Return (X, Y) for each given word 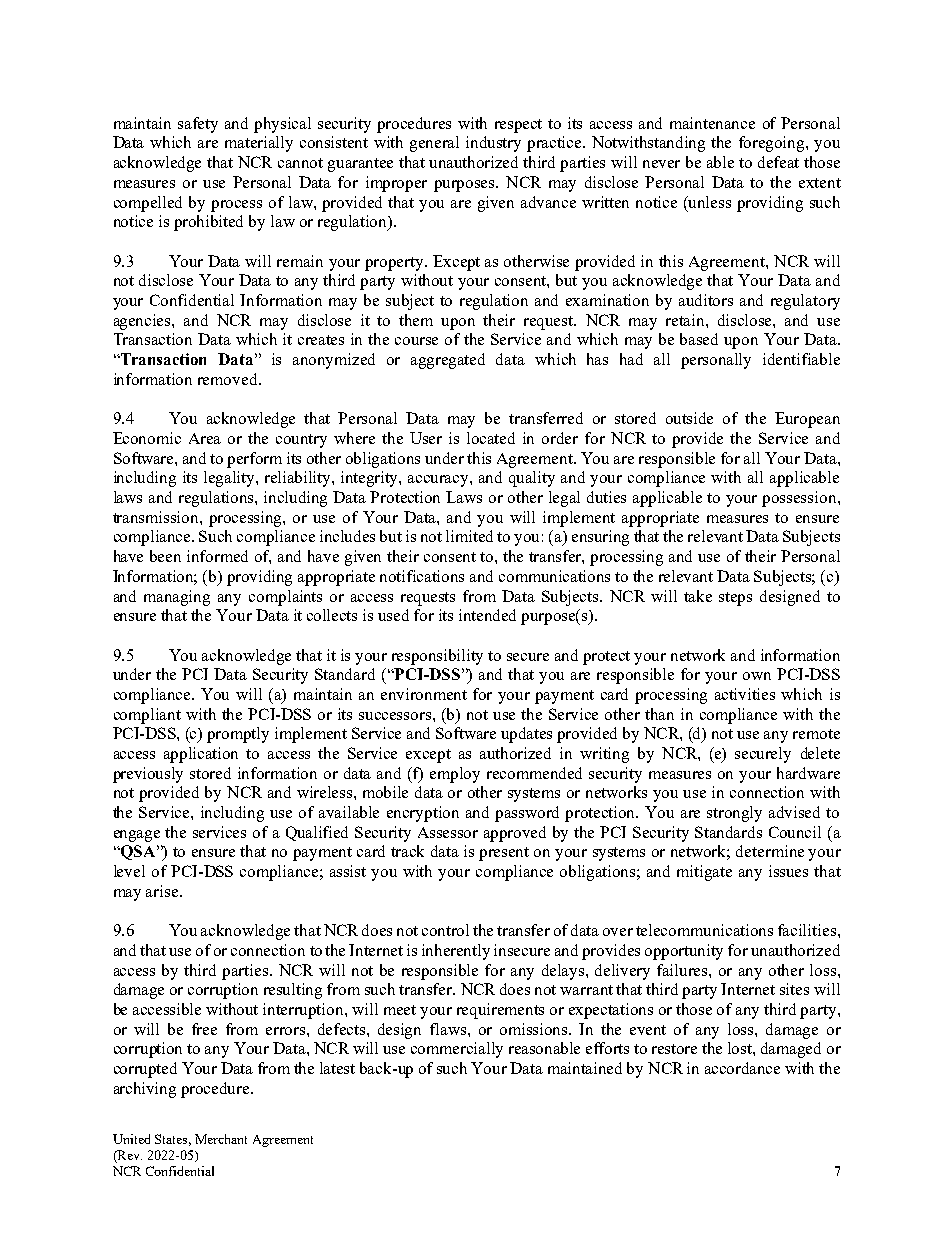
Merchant (221, 1139)
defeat (778, 162)
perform (254, 460)
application (201, 755)
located (491, 438)
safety (198, 125)
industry (493, 144)
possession (800, 499)
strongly (734, 814)
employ (455, 775)
